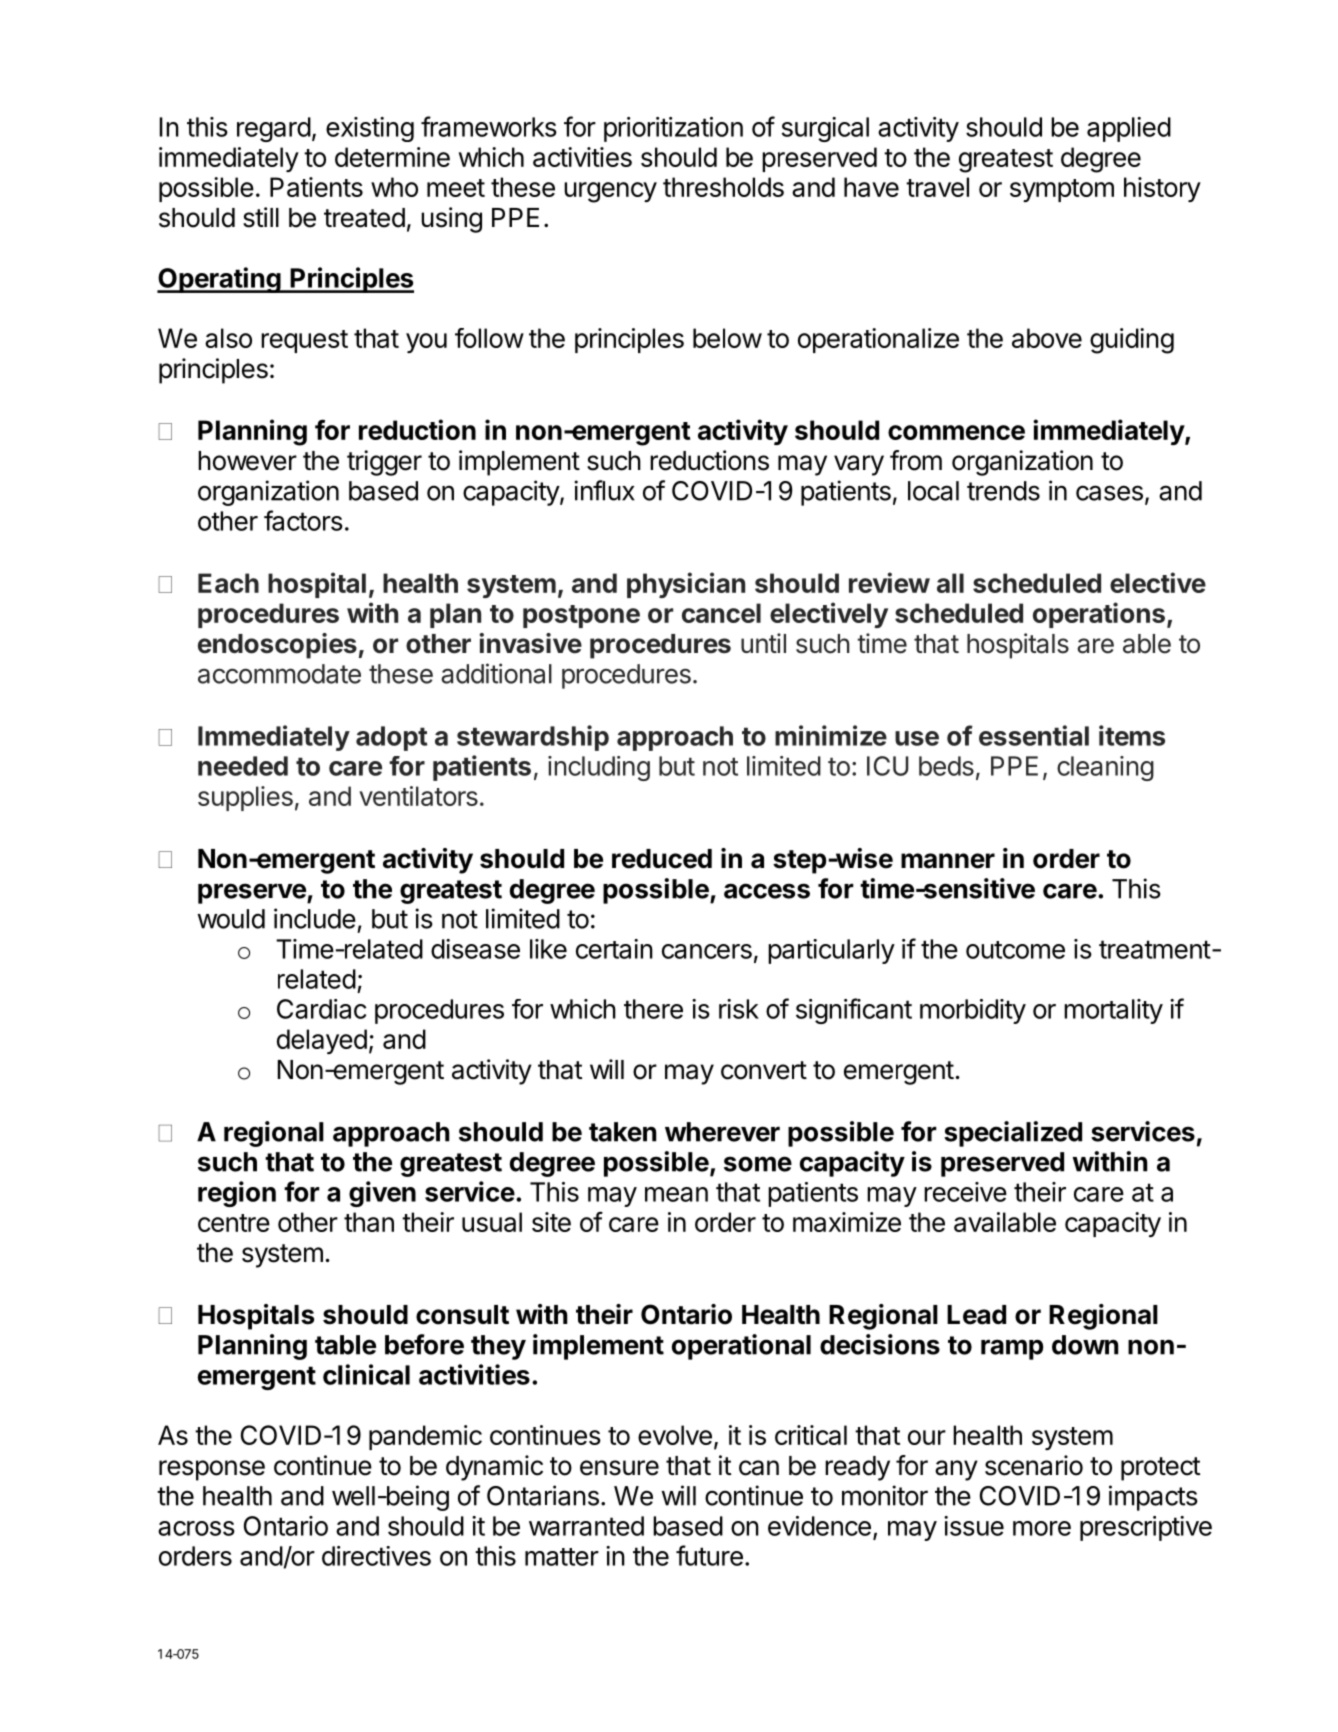 This page has width=1338, height=1732. I want to click on regard, so click(274, 129).
